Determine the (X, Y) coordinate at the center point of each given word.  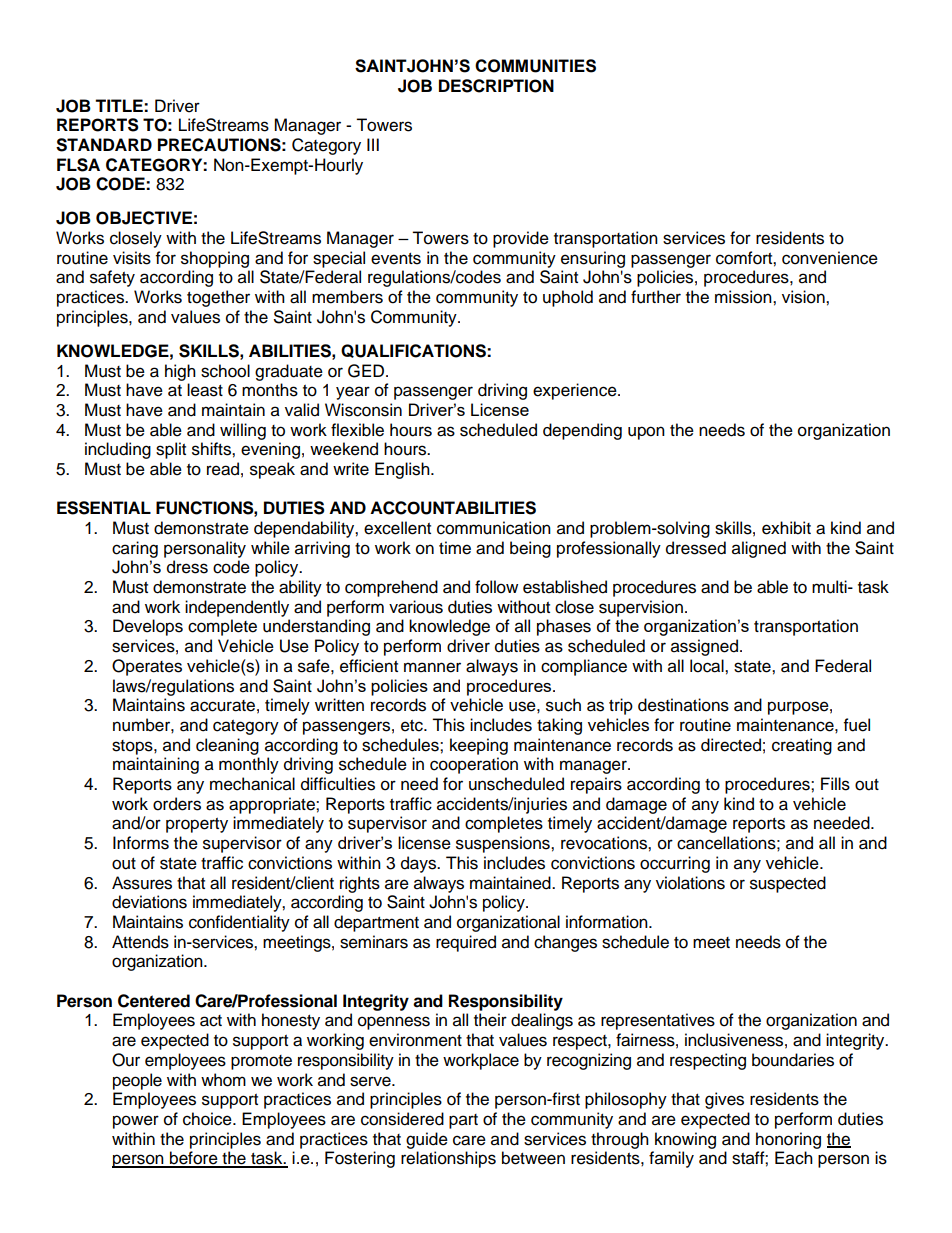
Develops (148, 627)
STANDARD (104, 145)
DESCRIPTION (496, 86)
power (136, 1122)
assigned (704, 647)
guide (427, 1140)
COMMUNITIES (535, 66)
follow (496, 587)
